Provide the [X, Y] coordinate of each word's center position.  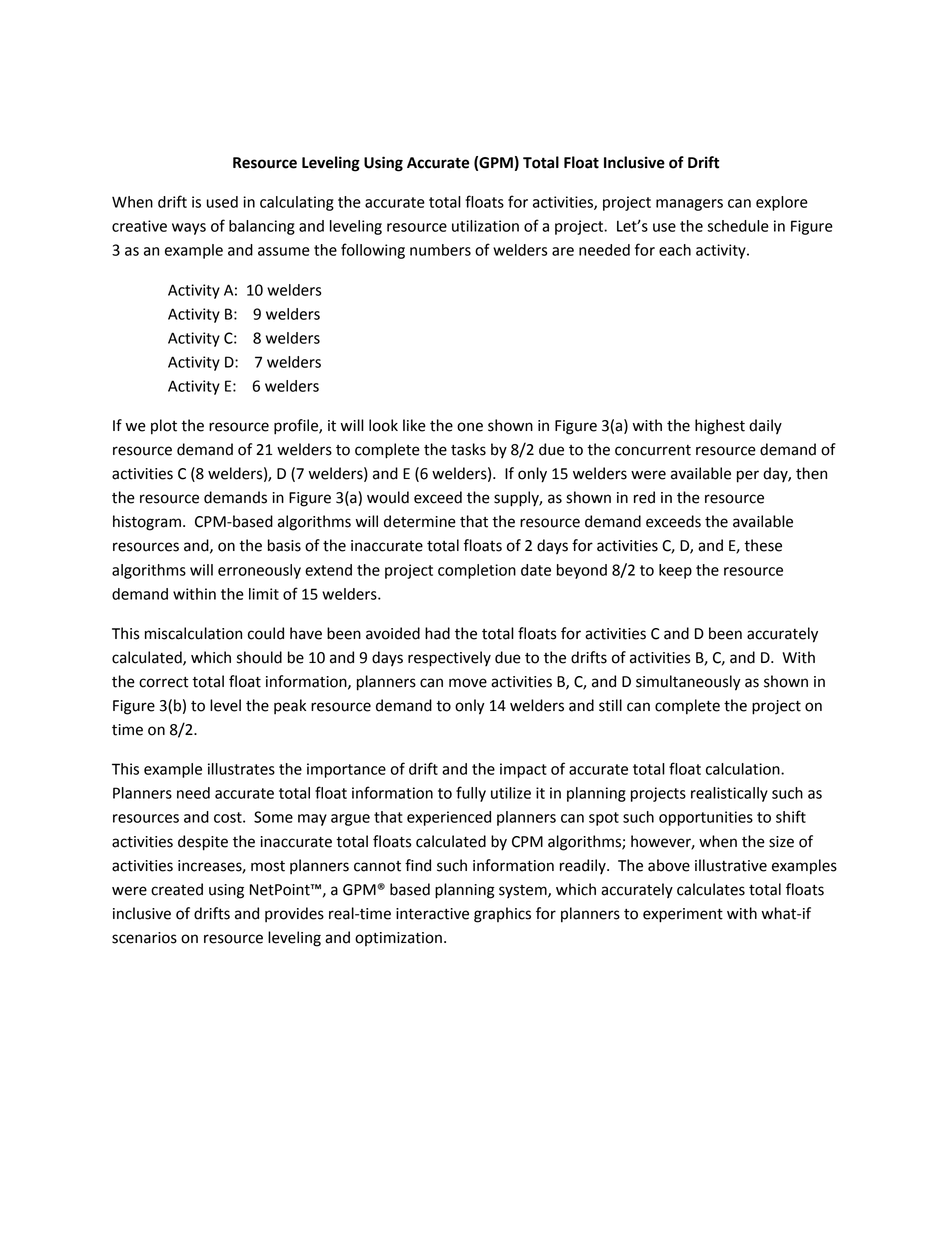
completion [477, 571]
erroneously [259, 571]
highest [720, 427]
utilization [485, 226]
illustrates [241, 769]
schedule [738, 226]
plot [164, 427]
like [414, 425]
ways [189, 229]
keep [675, 571]
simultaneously [688, 683]
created [177, 889]
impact [523, 770]
